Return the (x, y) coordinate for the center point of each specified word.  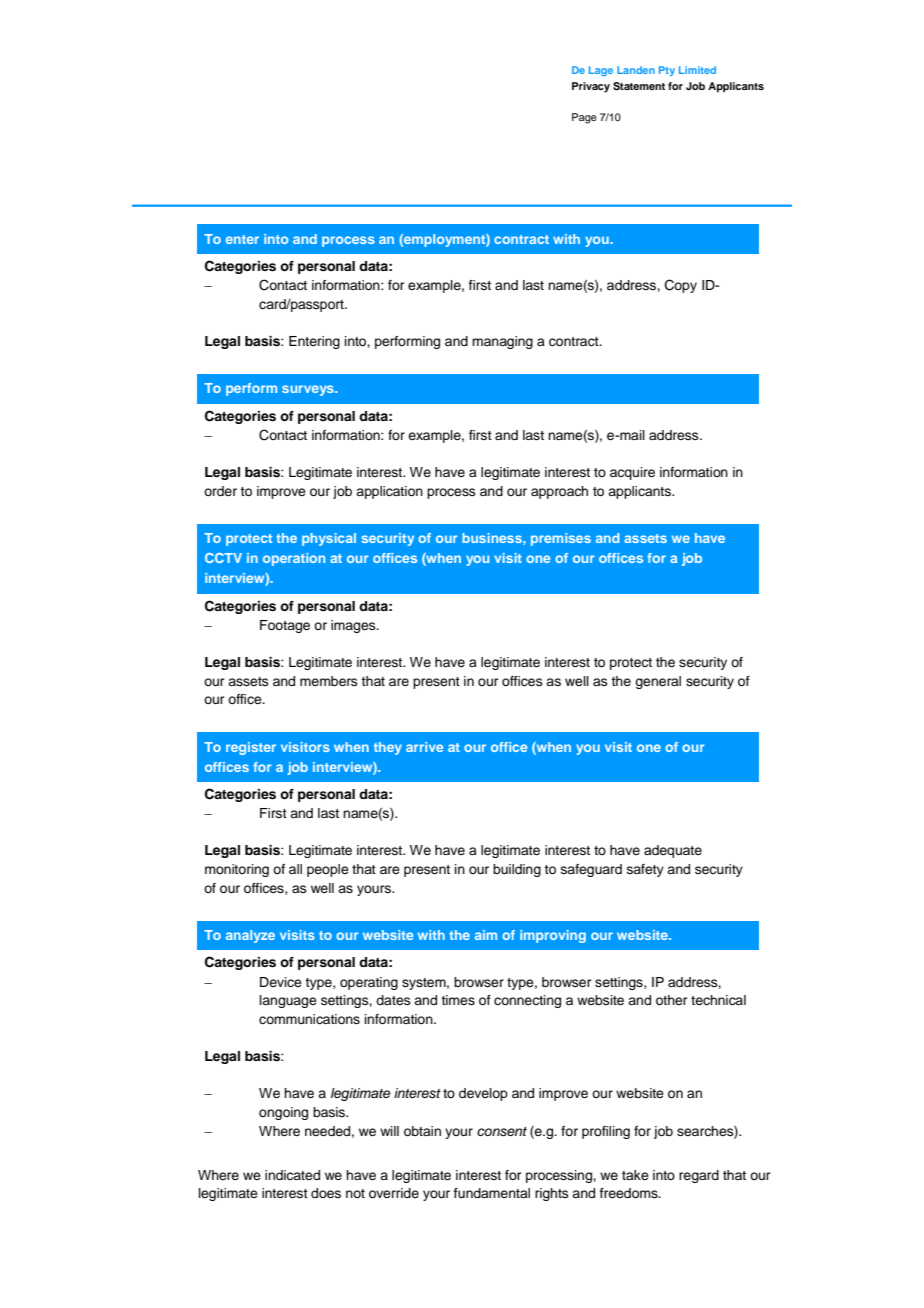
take (635, 1175)
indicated (292, 1175)
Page (584, 118)
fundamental (492, 1193)
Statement (639, 86)
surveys (309, 390)
